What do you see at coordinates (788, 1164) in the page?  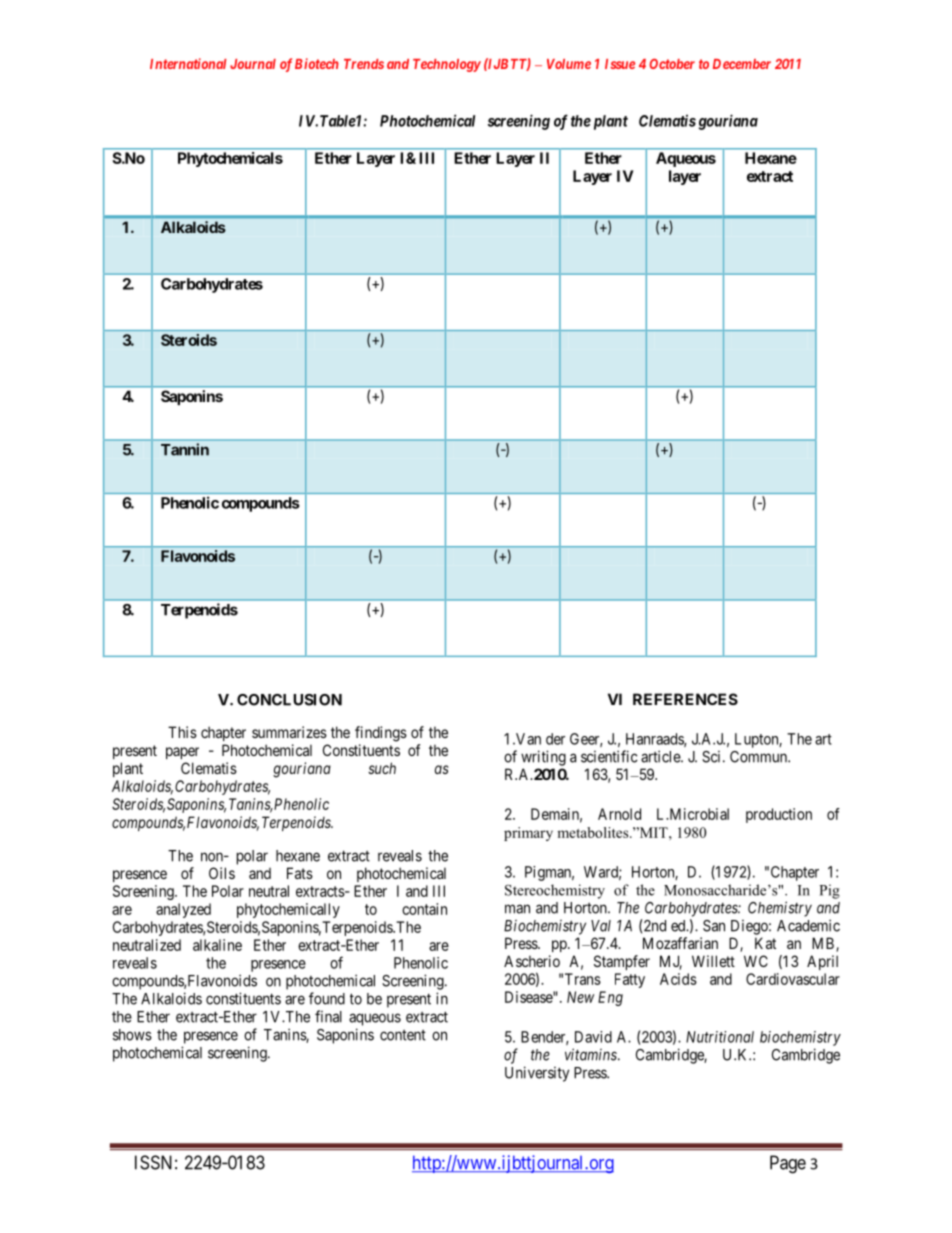 I see `Page` at bounding box center [788, 1164].
